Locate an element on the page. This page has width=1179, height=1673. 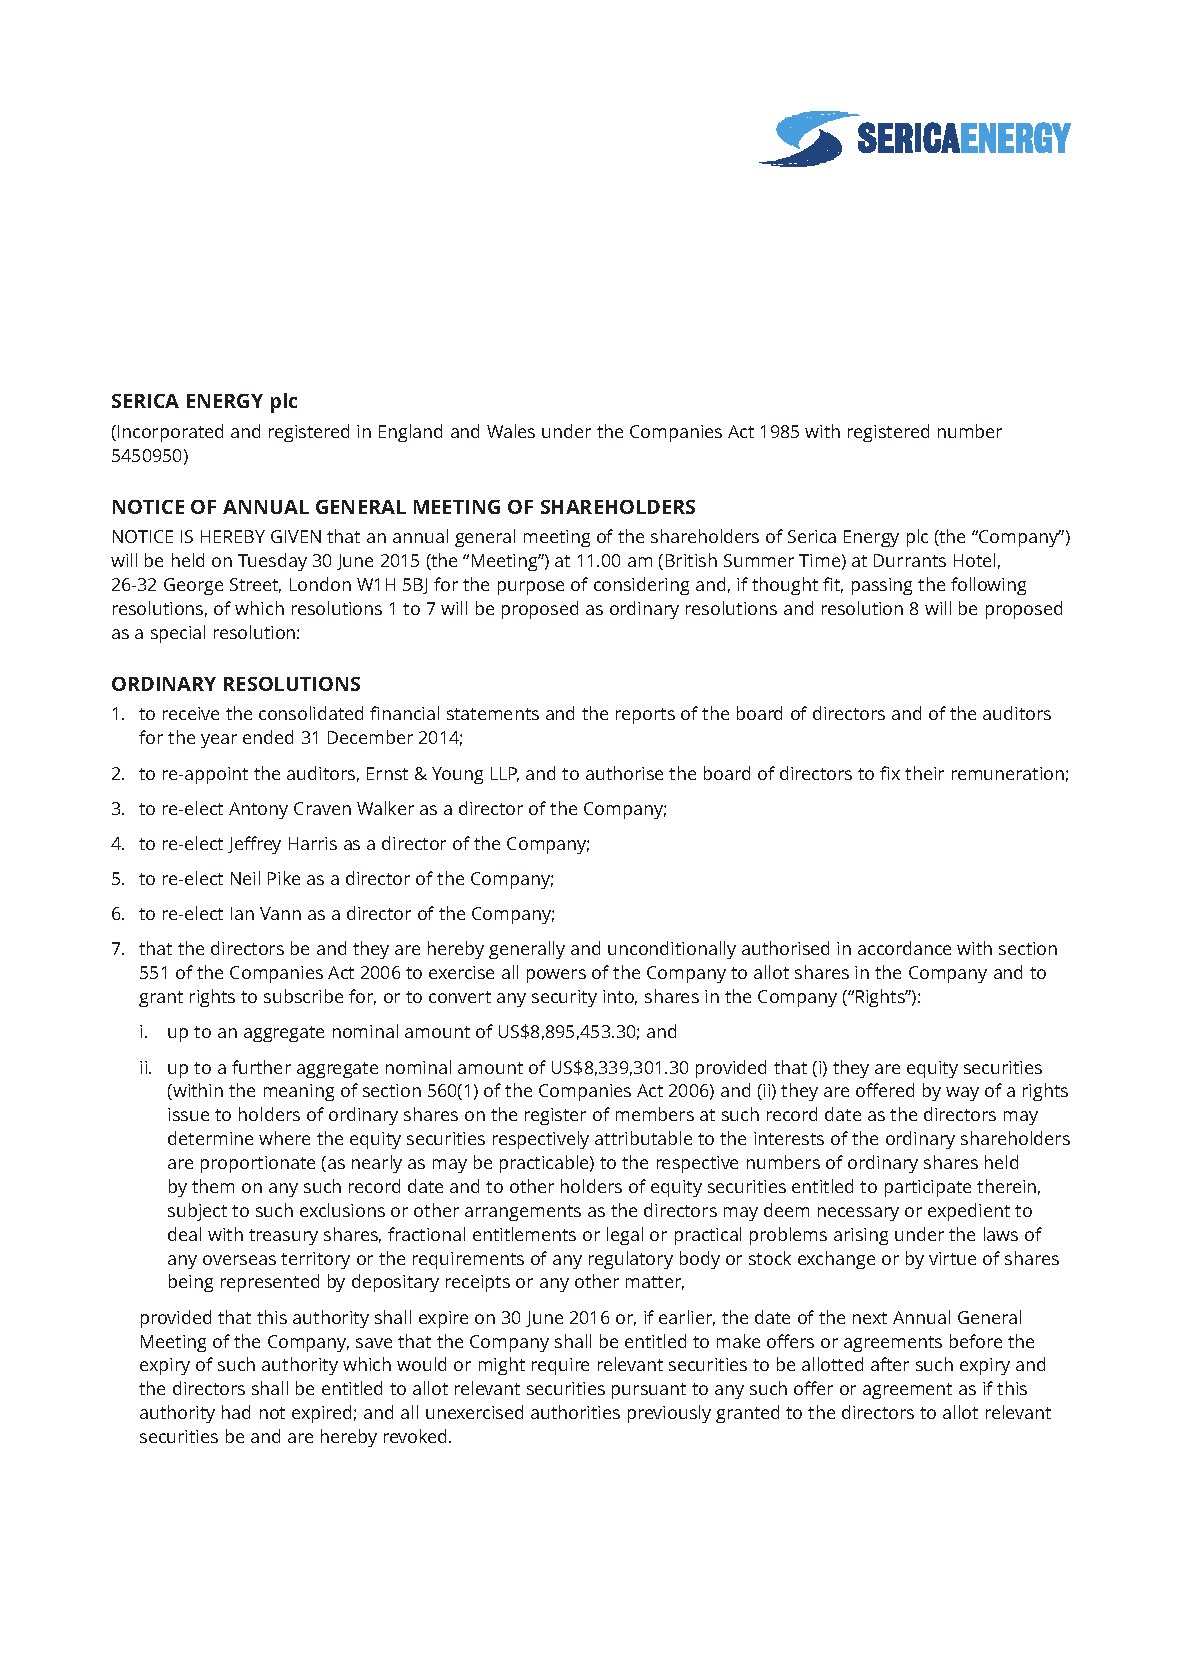
had is located at coordinates (236, 1412).
